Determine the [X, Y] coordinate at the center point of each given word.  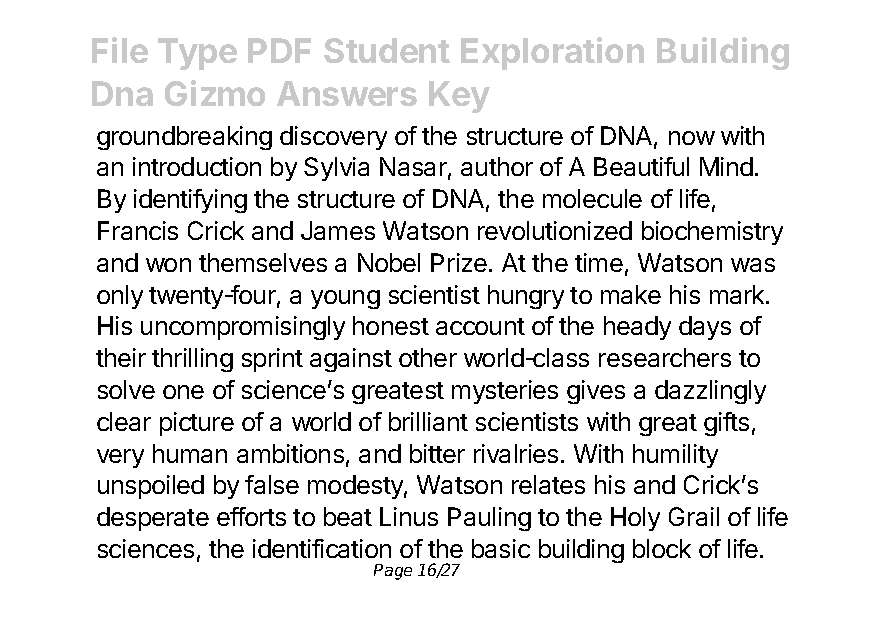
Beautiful [641, 166]
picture [197, 424]
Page [393, 572]
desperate [153, 519]
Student [387, 50]
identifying [190, 201]
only [120, 297]
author [497, 166]
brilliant [428, 421]
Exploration [552, 53]
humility [675, 456]
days [705, 328]
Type [197, 54]
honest [391, 325]
